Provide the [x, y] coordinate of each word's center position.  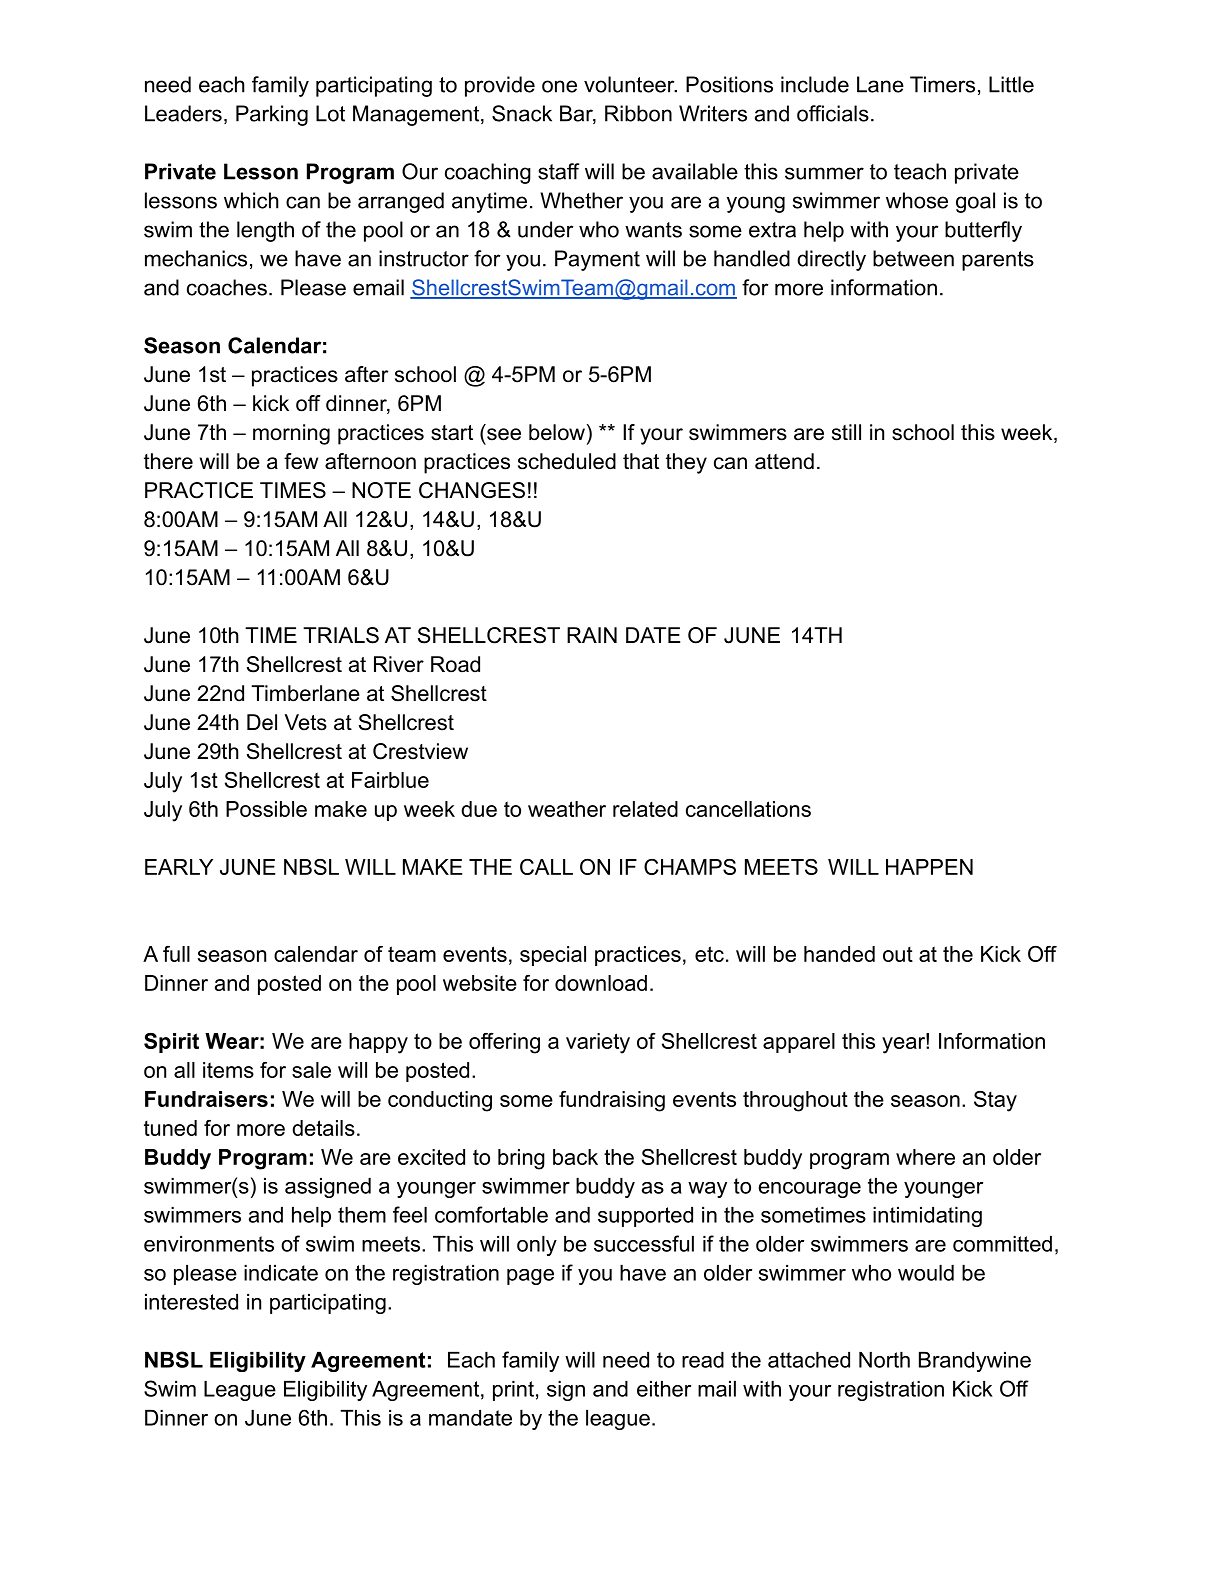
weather [567, 809]
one [559, 86]
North [884, 1360]
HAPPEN [929, 867]
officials [833, 113]
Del [262, 722]
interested [191, 1302]
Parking [272, 115]
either [664, 1389]
